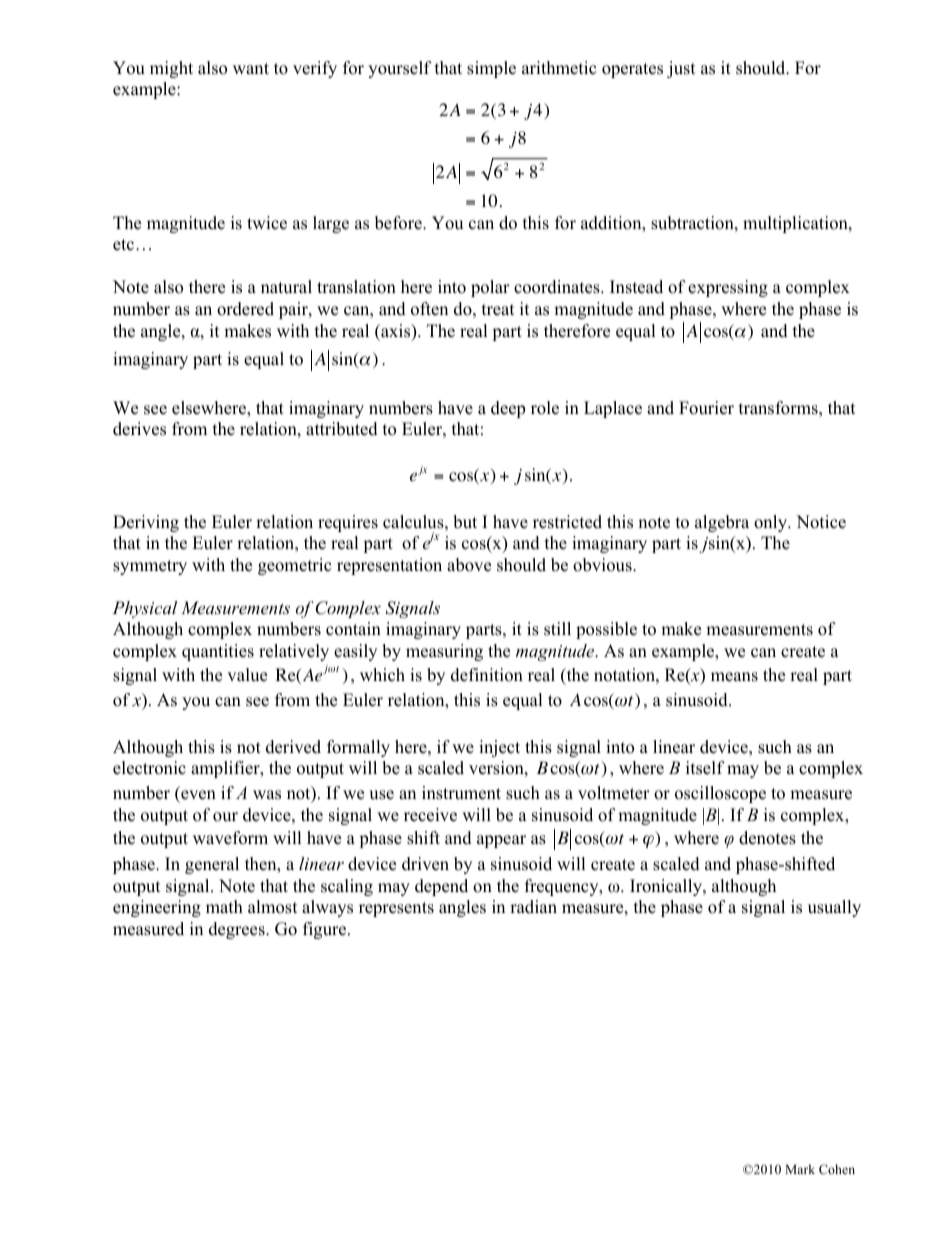 The width and height of the screenshot is (952, 1233). I want to click on oscilloscope, so click(720, 794).
